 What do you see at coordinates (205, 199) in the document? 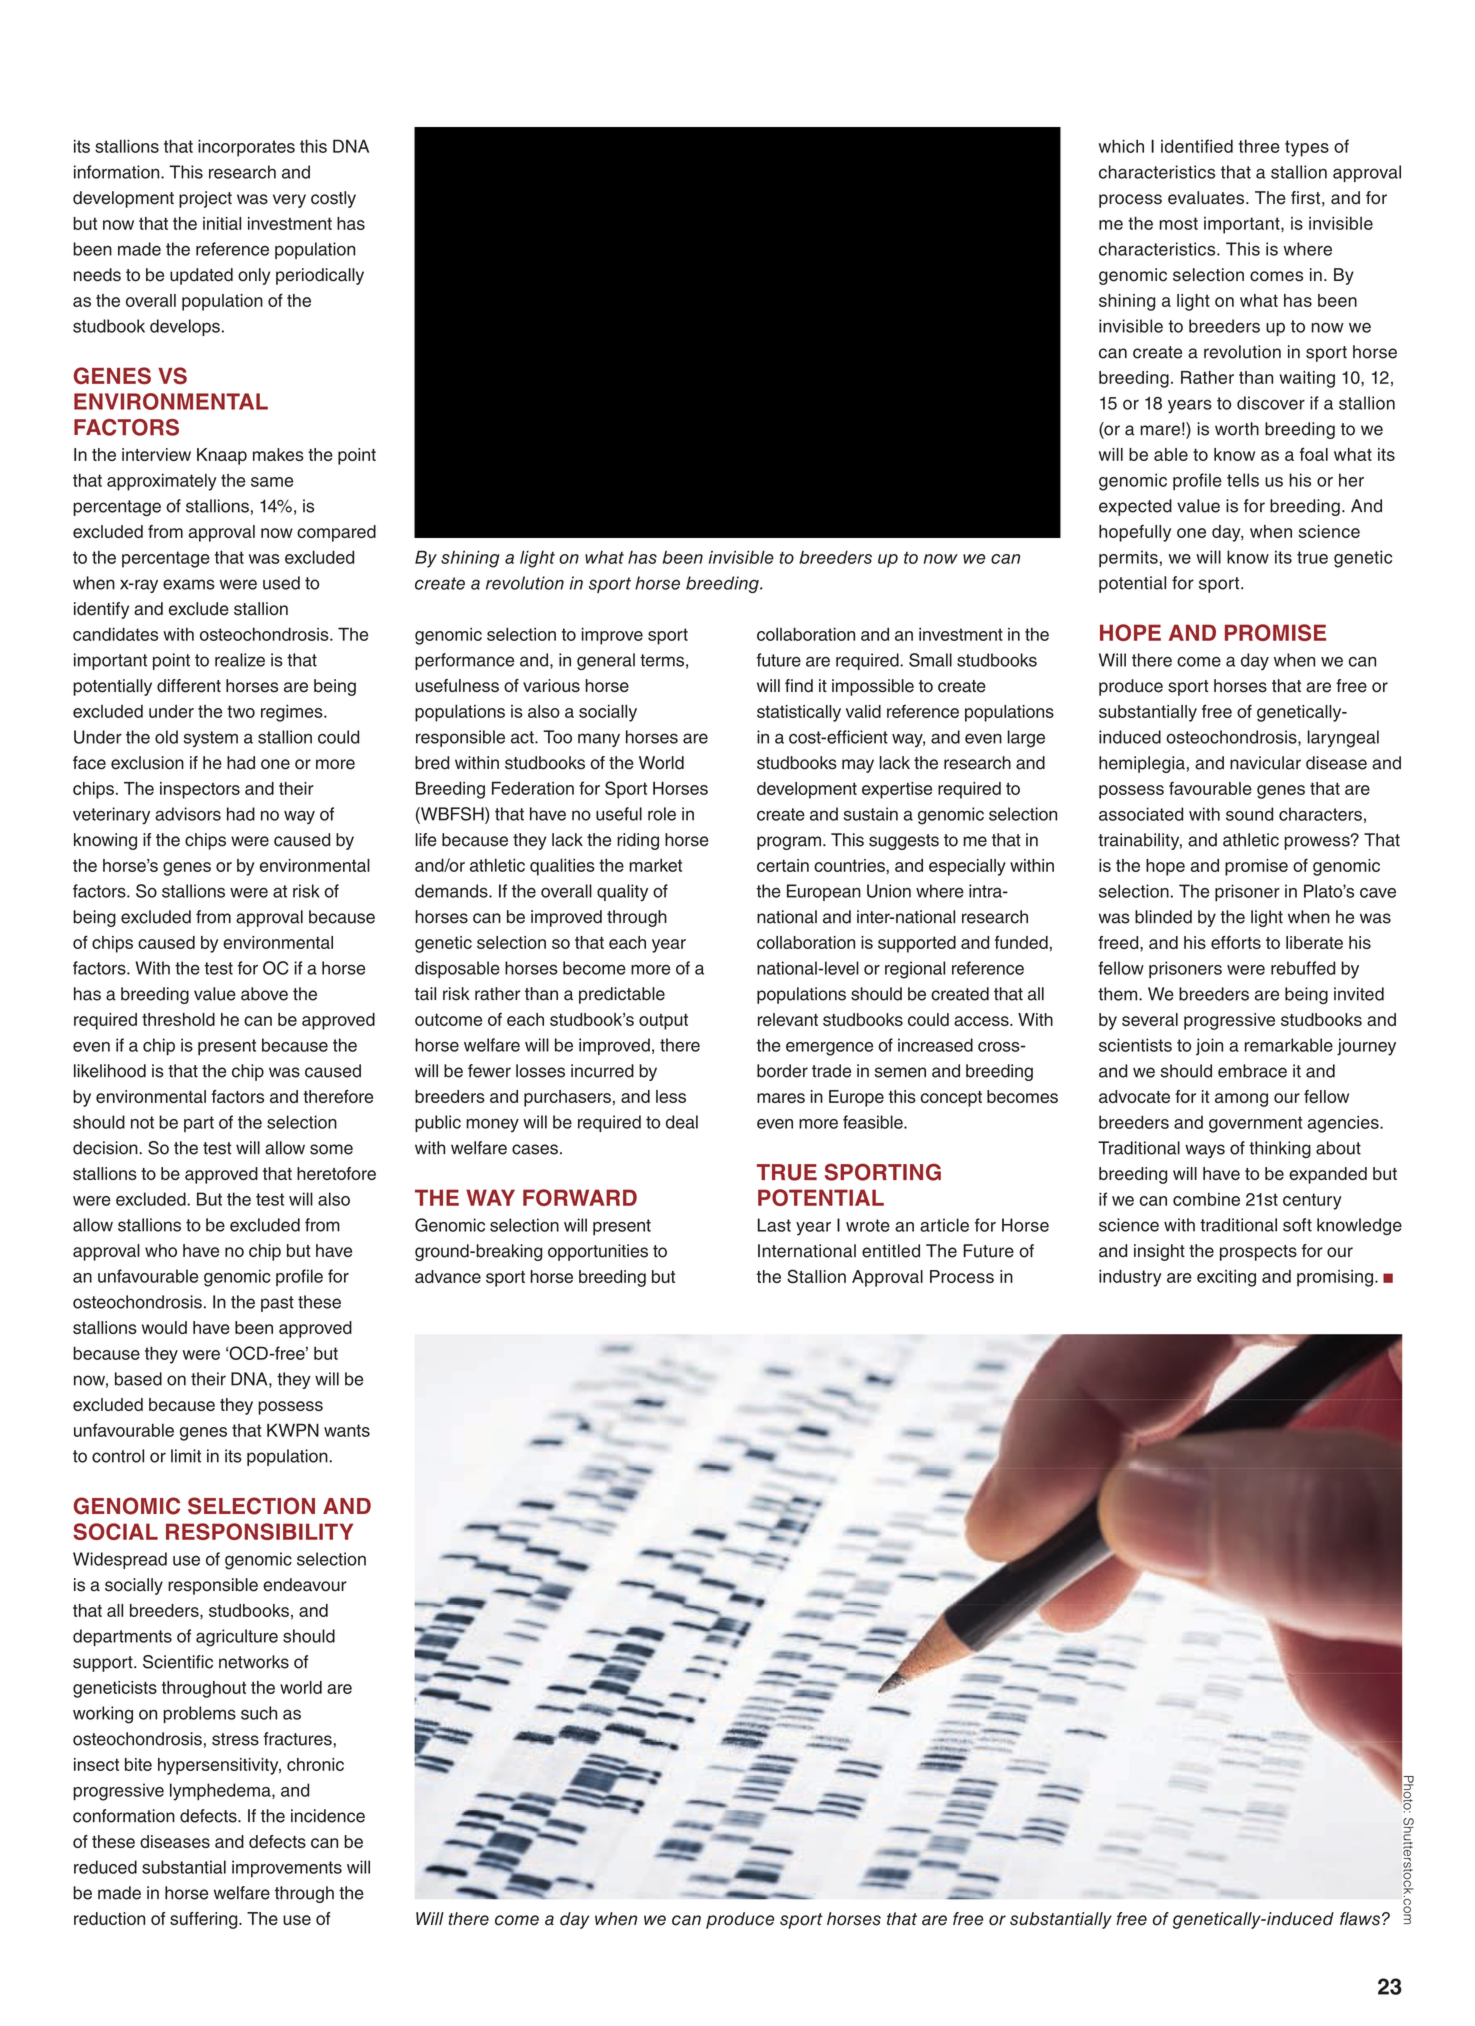
I see `project` at bounding box center [205, 199].
